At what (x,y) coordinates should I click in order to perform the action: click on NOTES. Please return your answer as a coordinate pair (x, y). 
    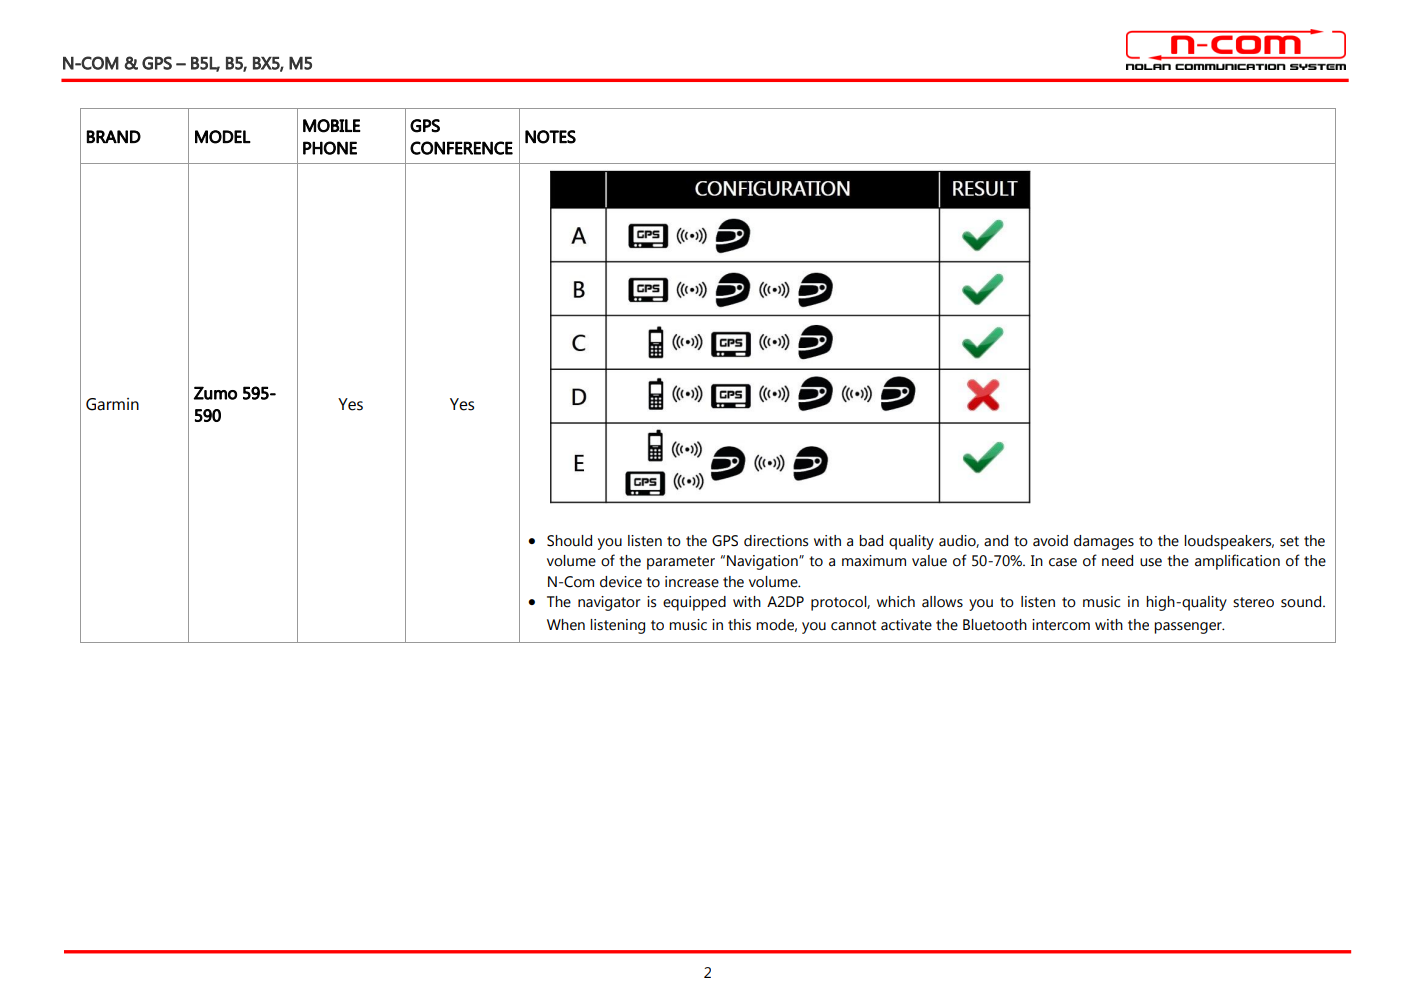
    Looking at the image, I should click on (550, 137).
